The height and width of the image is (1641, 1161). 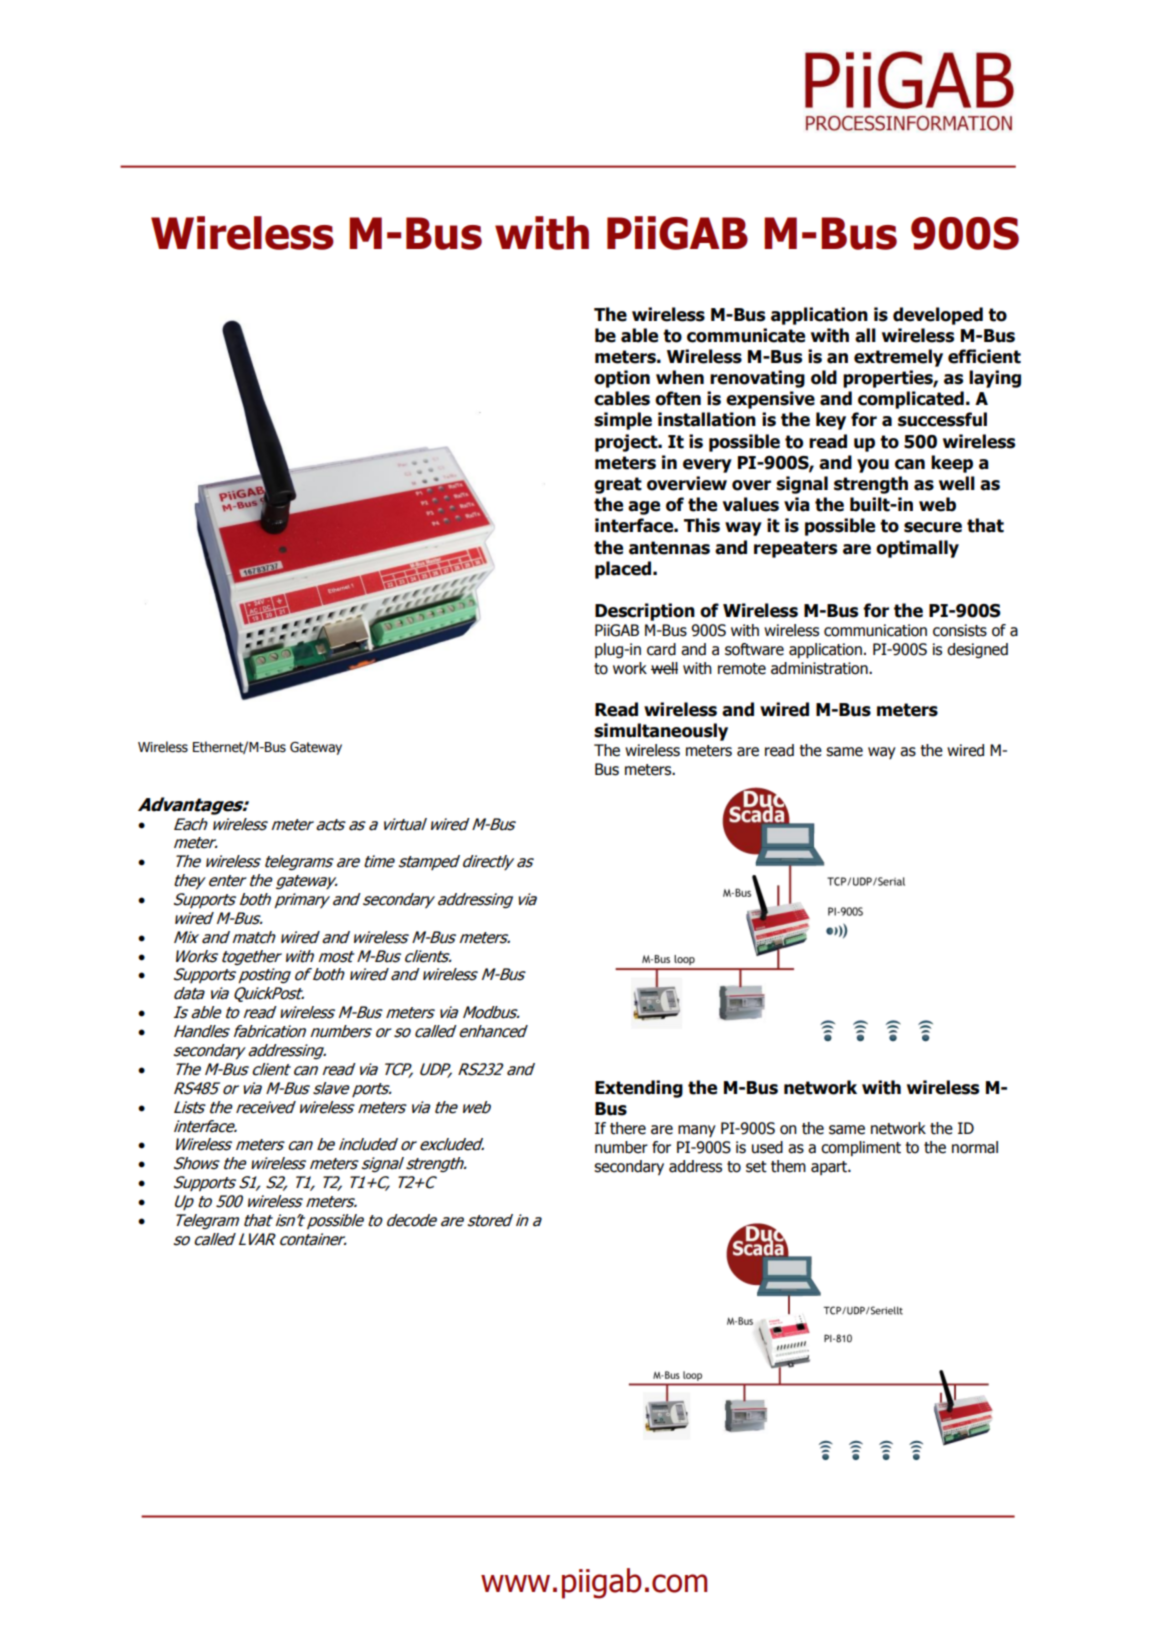 I want to click on administration, so click(x=820, y=668).
